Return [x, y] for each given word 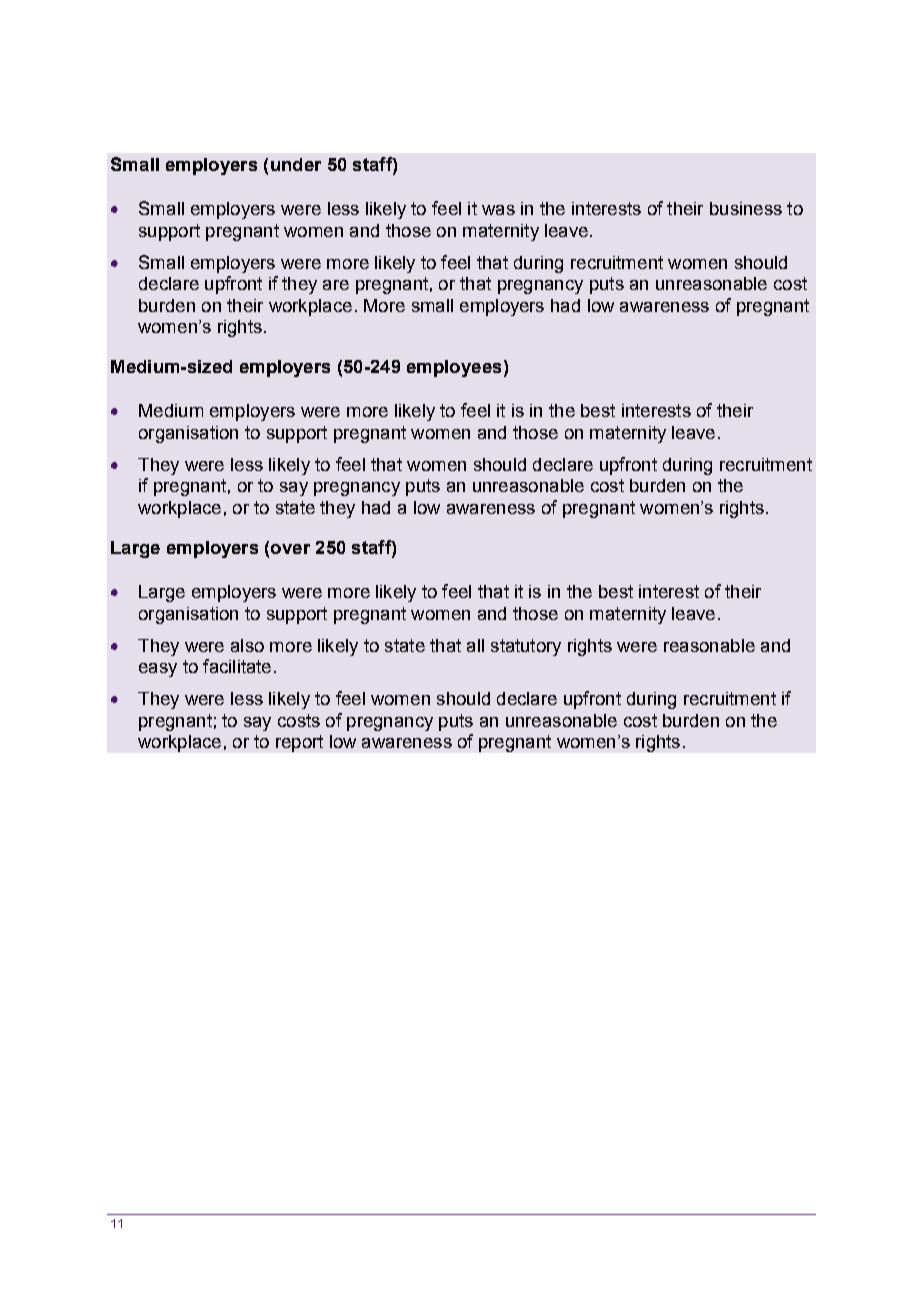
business [746, 208]
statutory [526, 647]
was [498, 210]
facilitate [237, 666]
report [299, 743]
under [296, 164]
